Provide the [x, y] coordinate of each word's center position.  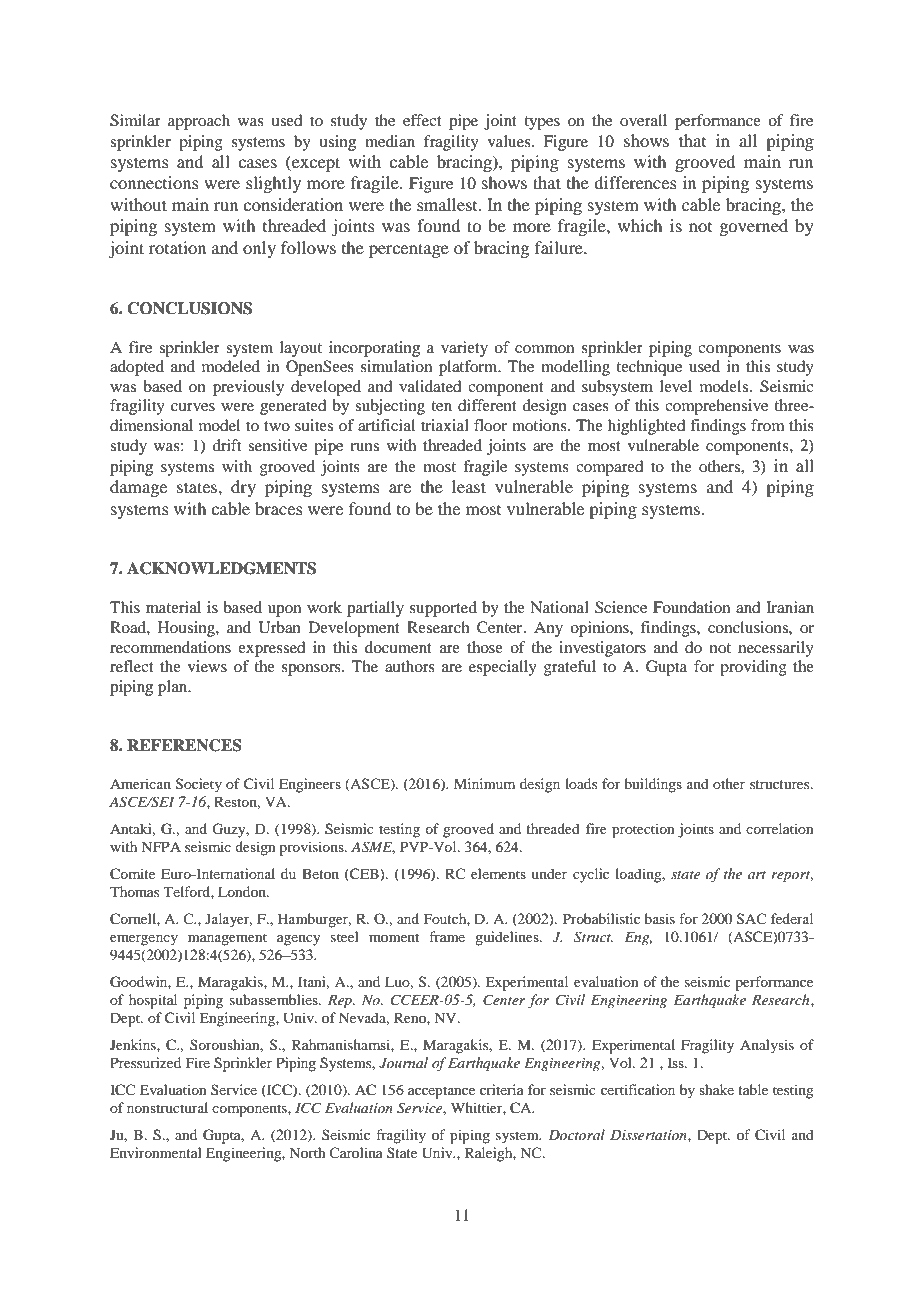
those [485, 647]
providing [753, 668]
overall [643, 120]
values [510, 141]
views [207, 666]
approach [199, 122]
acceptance [441, 1092]
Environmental [156, 1152]
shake [716, 1089]
